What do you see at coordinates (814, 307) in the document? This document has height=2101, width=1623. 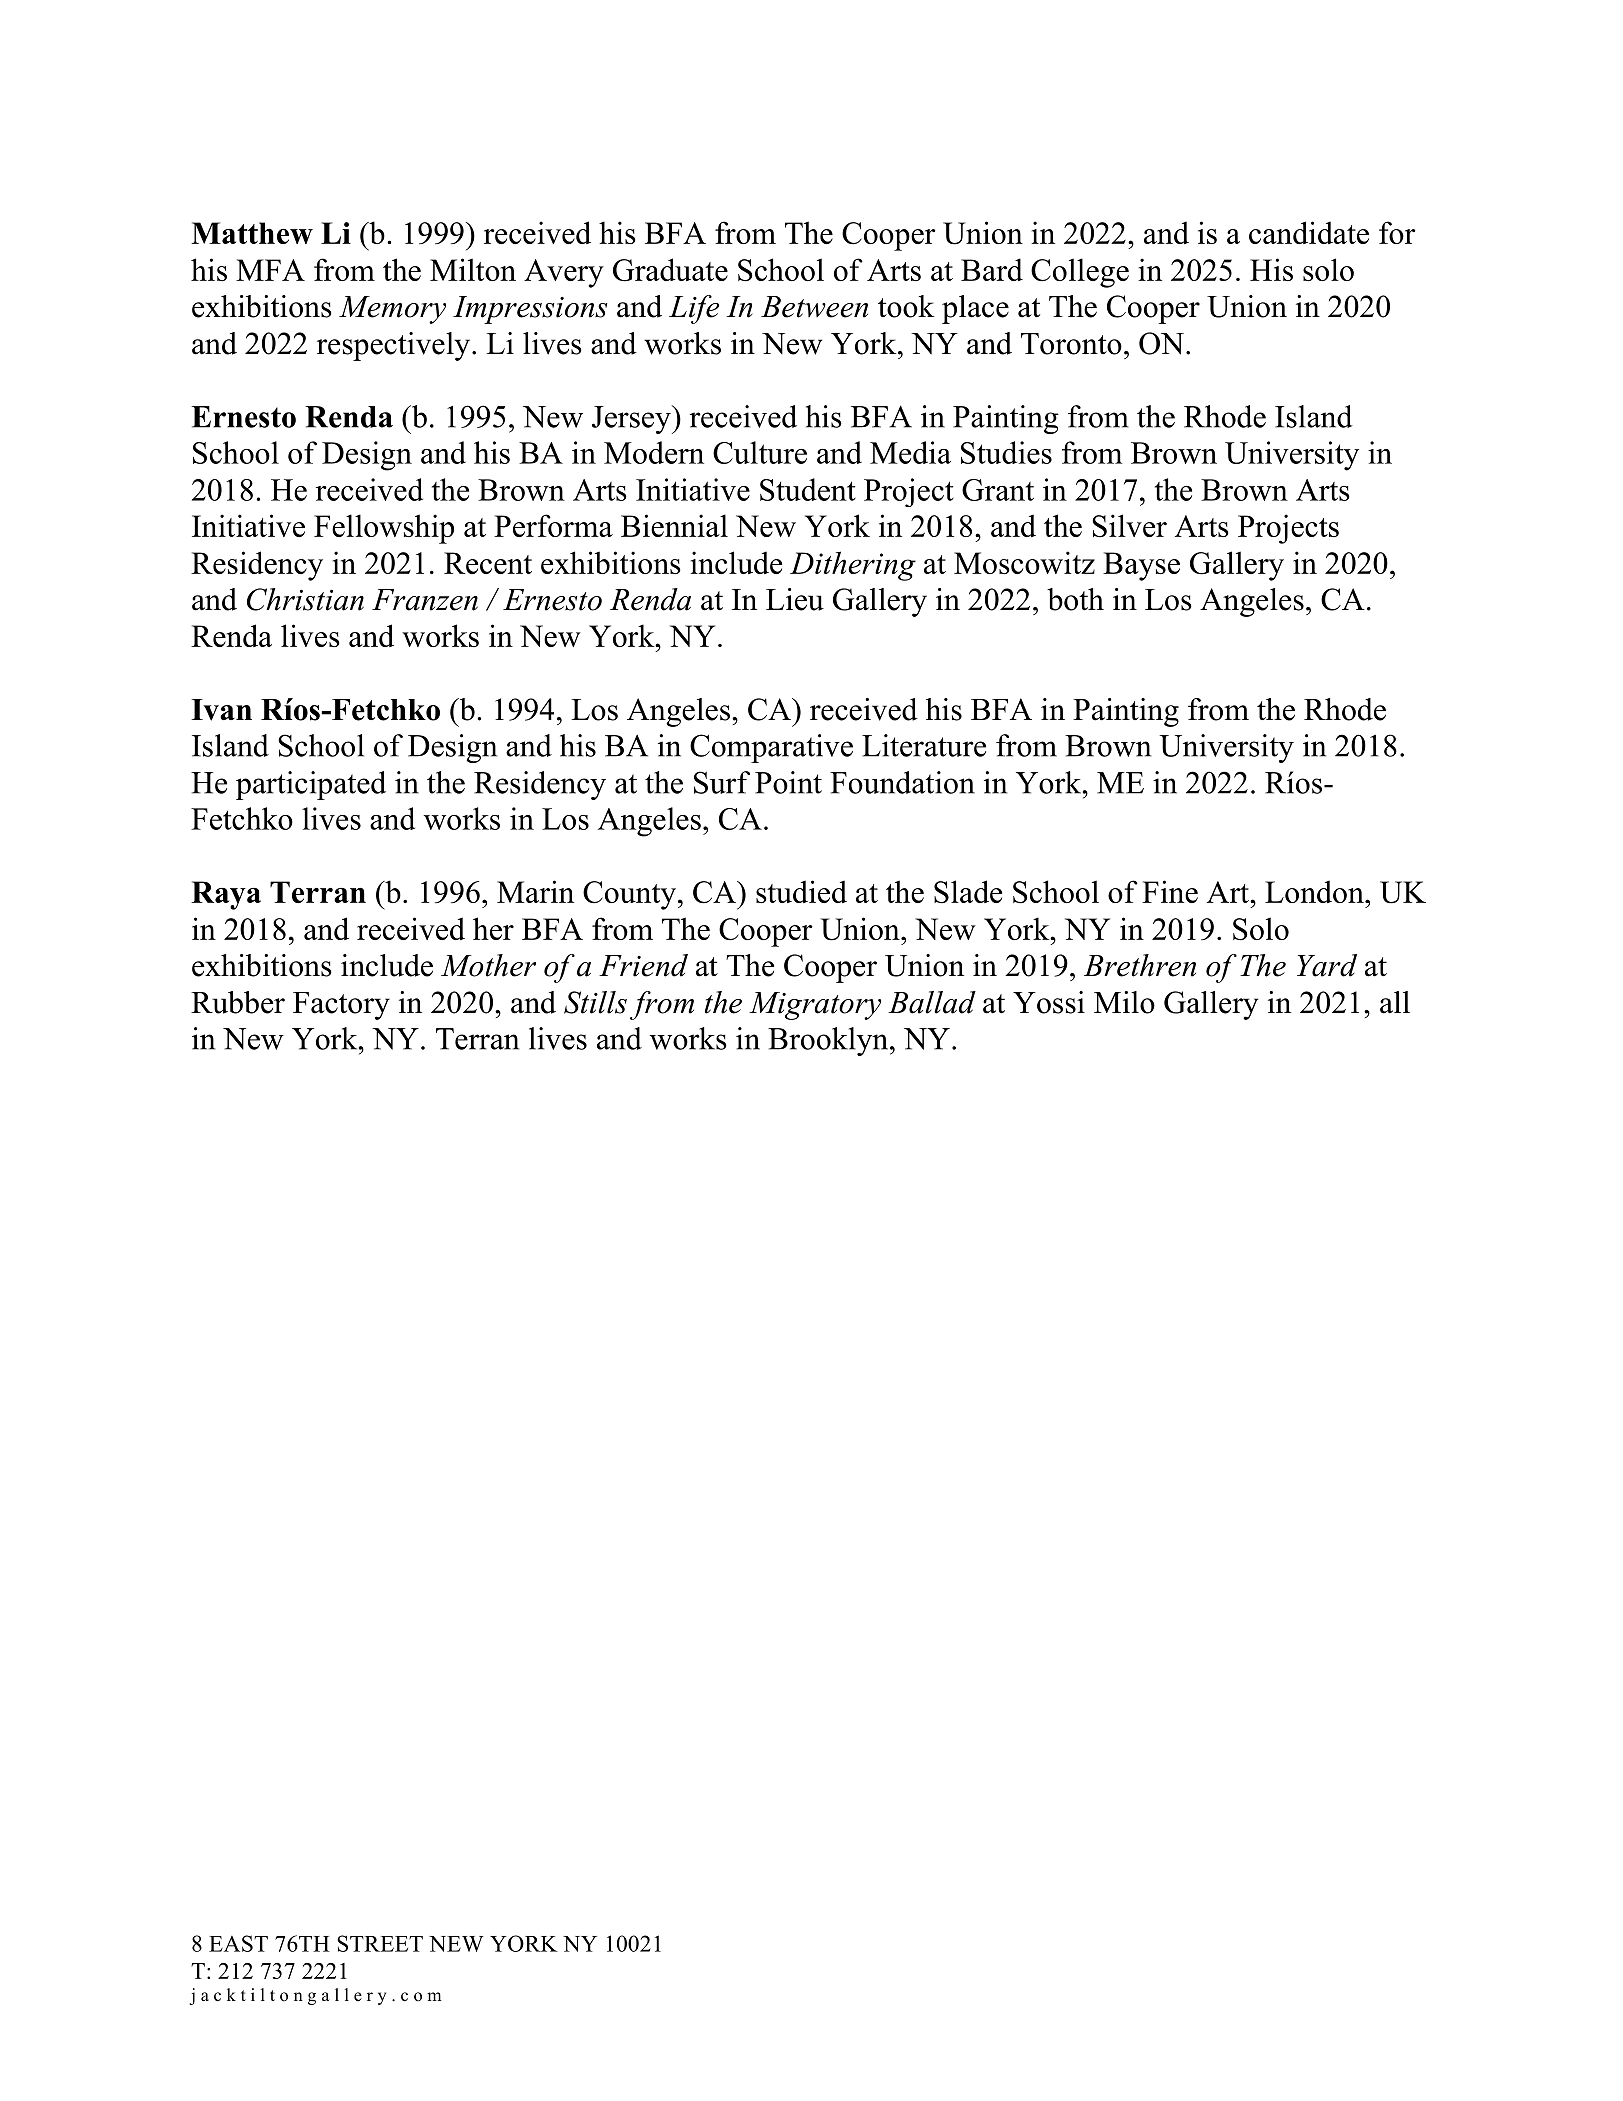 I see `Between` at bounding box center [814, 307].
